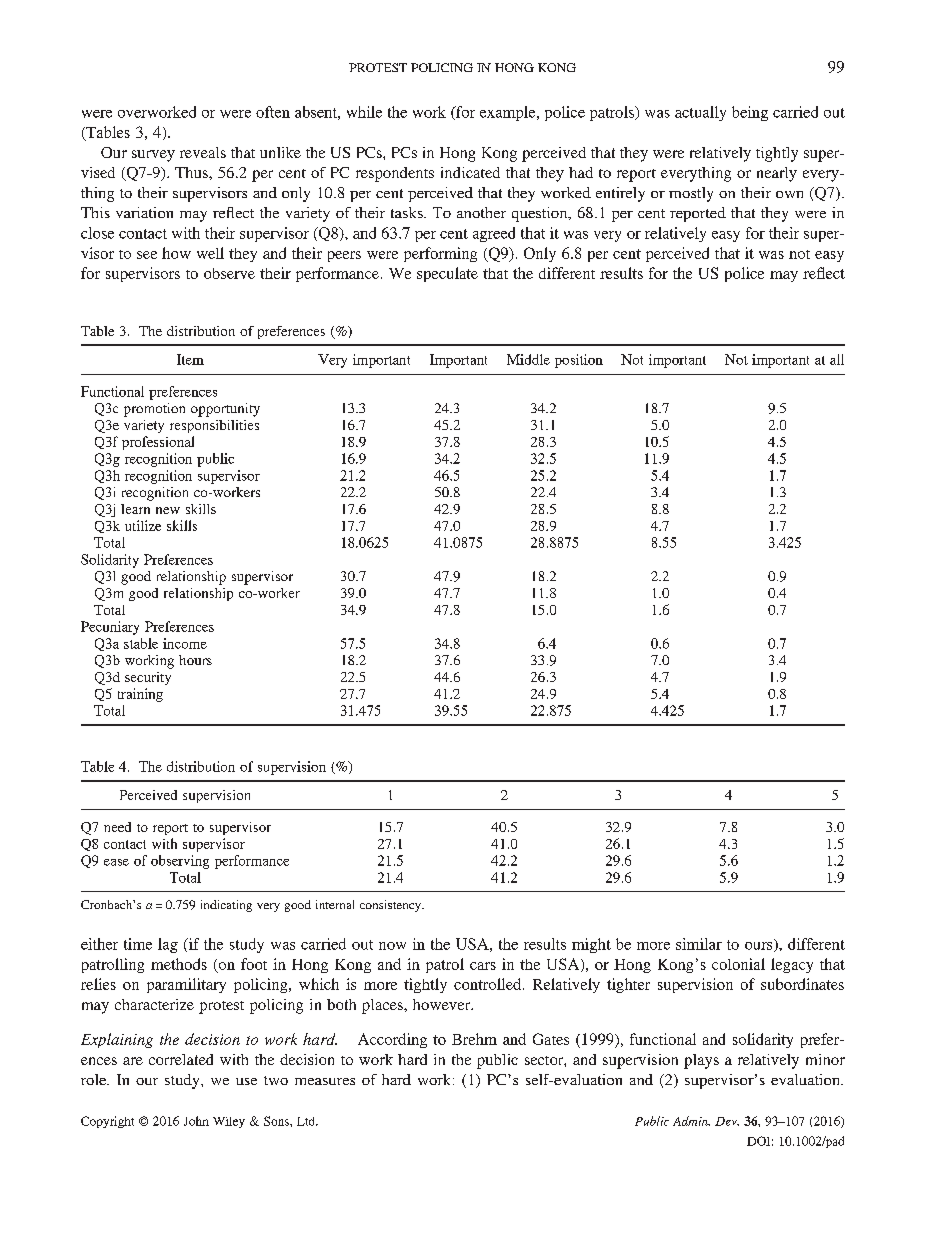  What do you see at coordinates (391, 906) in the document?
I see `consistency` at bounding box center [391, 906].
